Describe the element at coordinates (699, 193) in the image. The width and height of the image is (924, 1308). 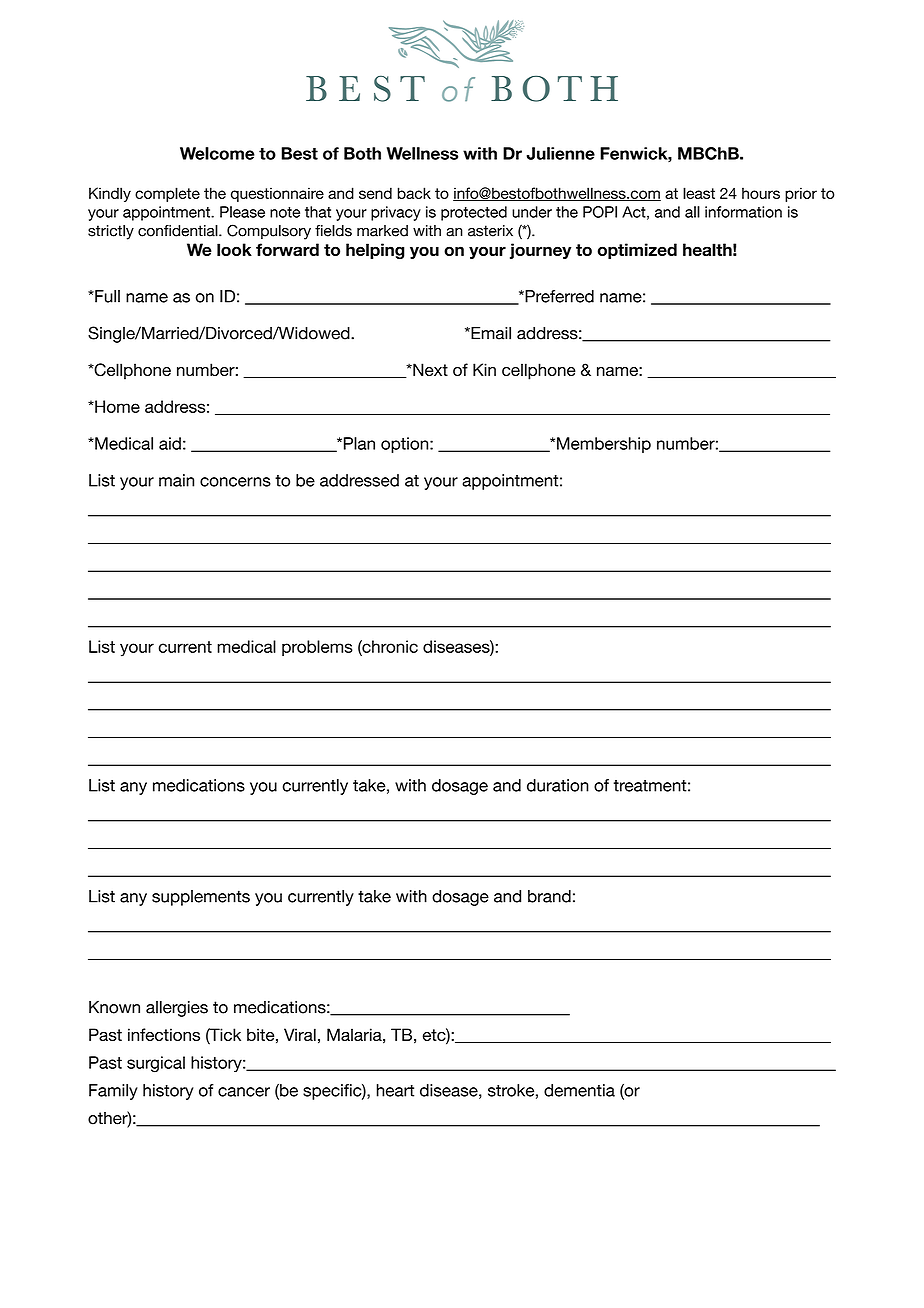
I see `least` at that location.
